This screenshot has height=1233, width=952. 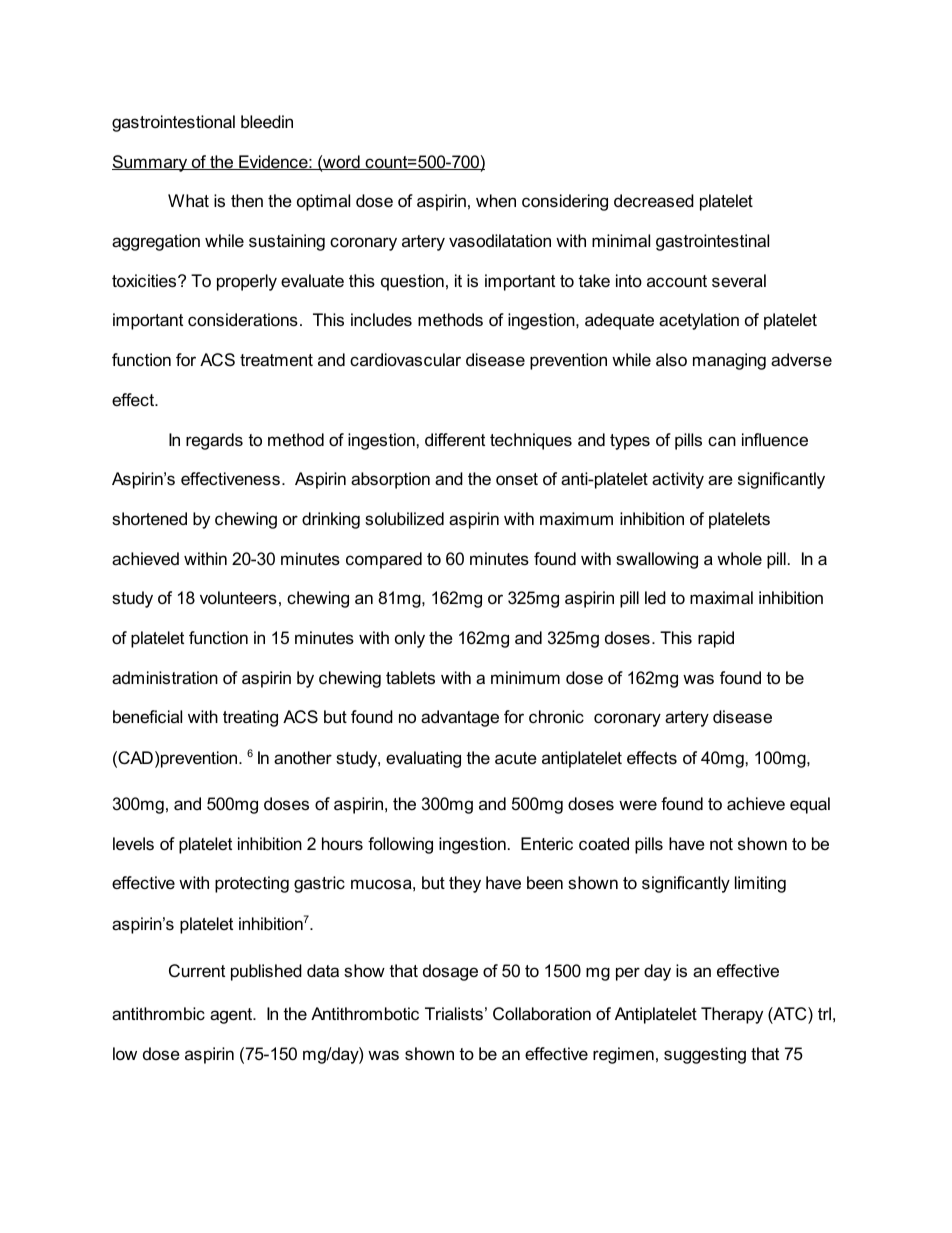 I want to click on onset, so click(x=517, y=479).
